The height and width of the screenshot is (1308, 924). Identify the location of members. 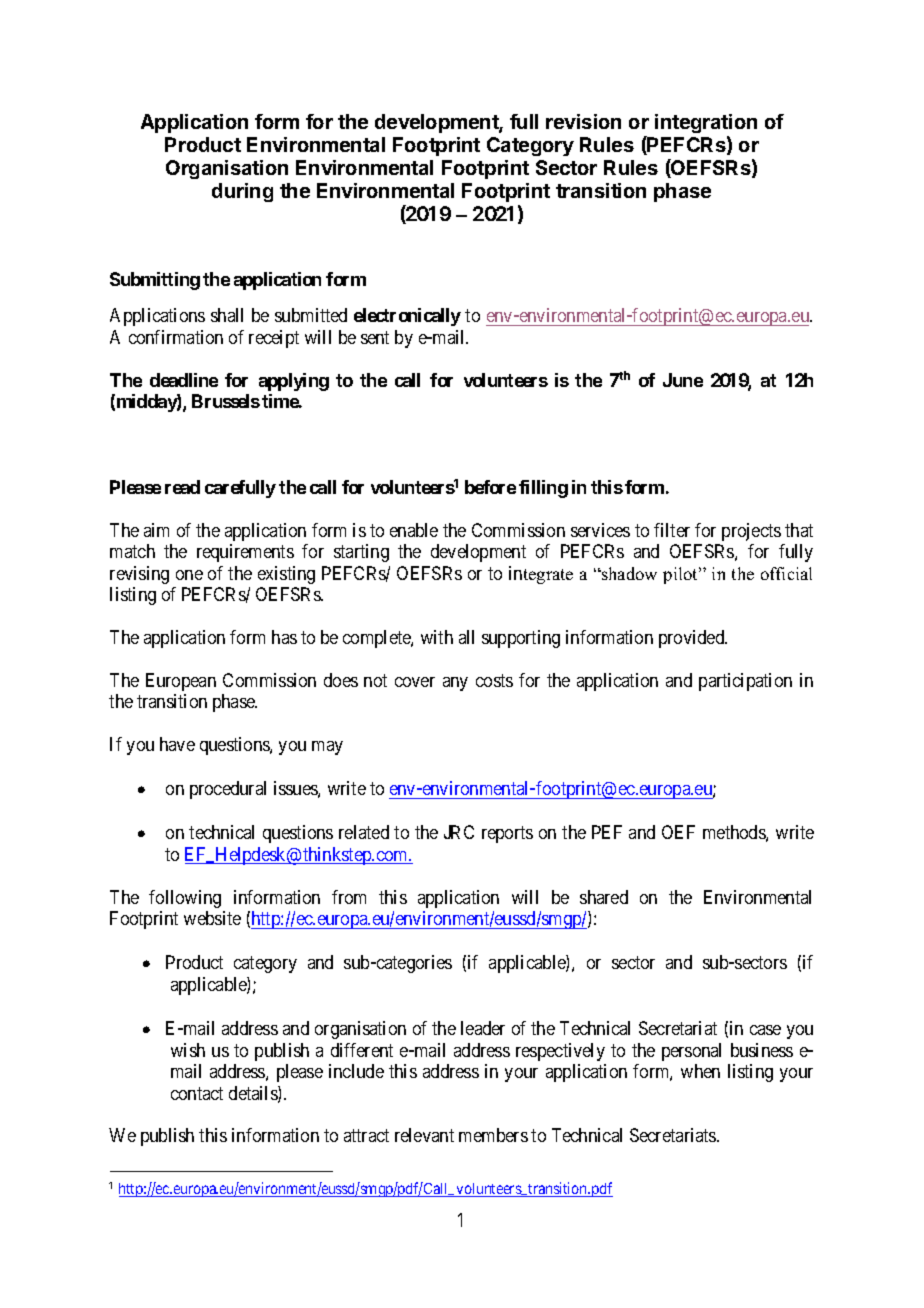
(493, 1135).
